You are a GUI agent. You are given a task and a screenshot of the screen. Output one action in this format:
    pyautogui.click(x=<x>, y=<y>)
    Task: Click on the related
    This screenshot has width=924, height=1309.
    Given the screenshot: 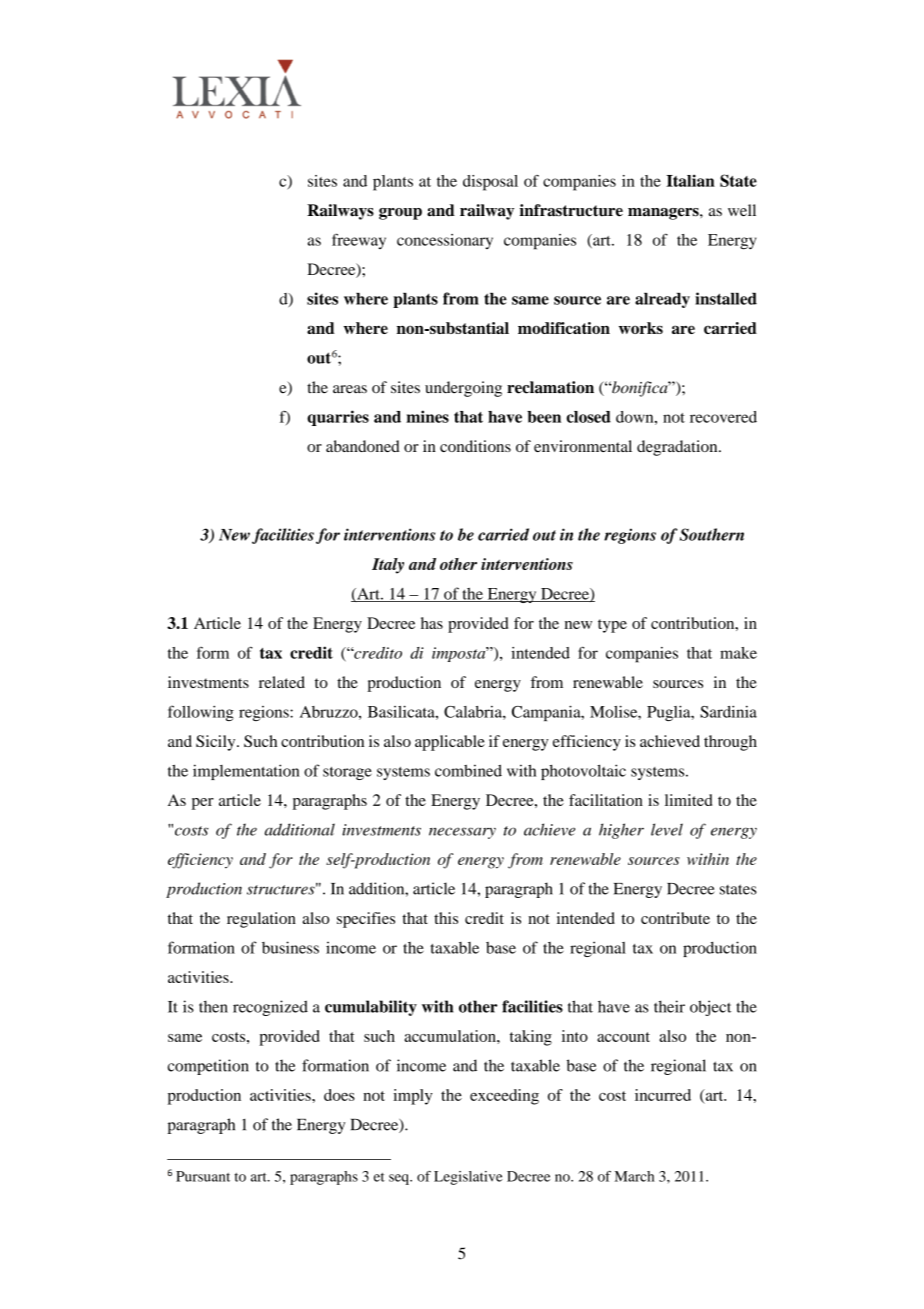 What is the action you would take?
    pyautogui.click(x=282, y=682)
